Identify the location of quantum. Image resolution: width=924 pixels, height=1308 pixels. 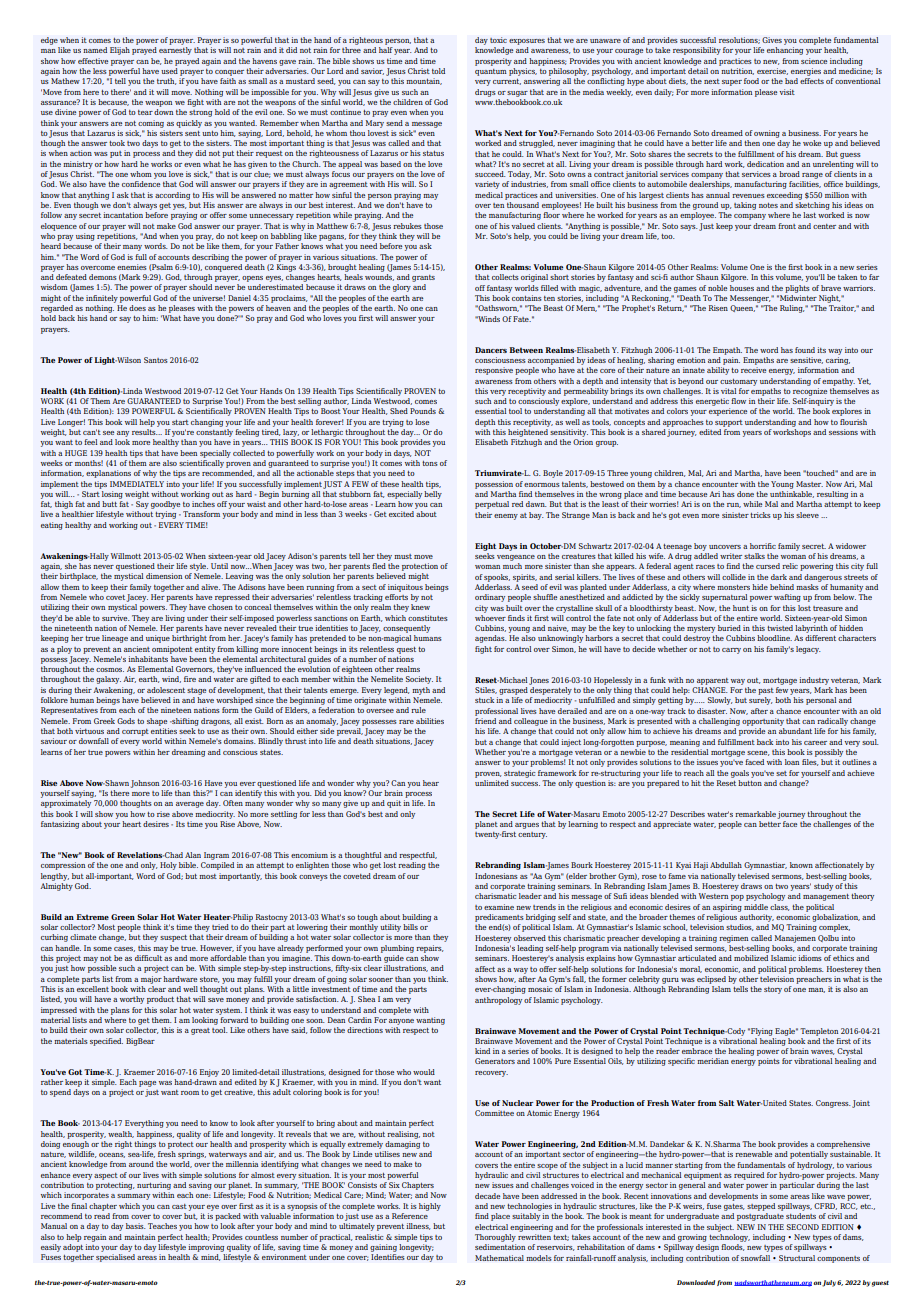
(491, 72).
